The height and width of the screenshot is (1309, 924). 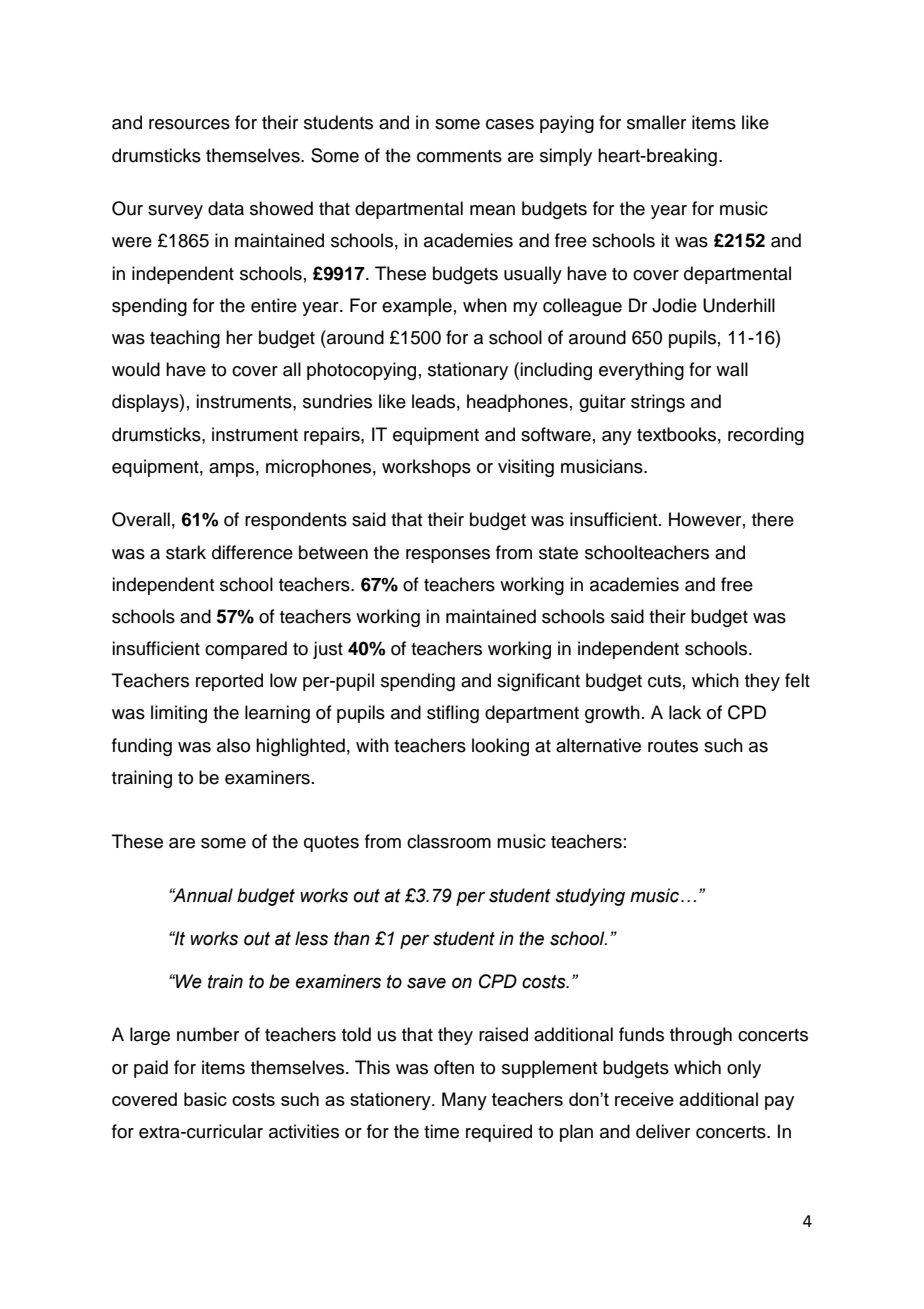 What do you see at coordinates (459, 156) in the screenshot?
I see `comments` at bounding box center [459, 156].
